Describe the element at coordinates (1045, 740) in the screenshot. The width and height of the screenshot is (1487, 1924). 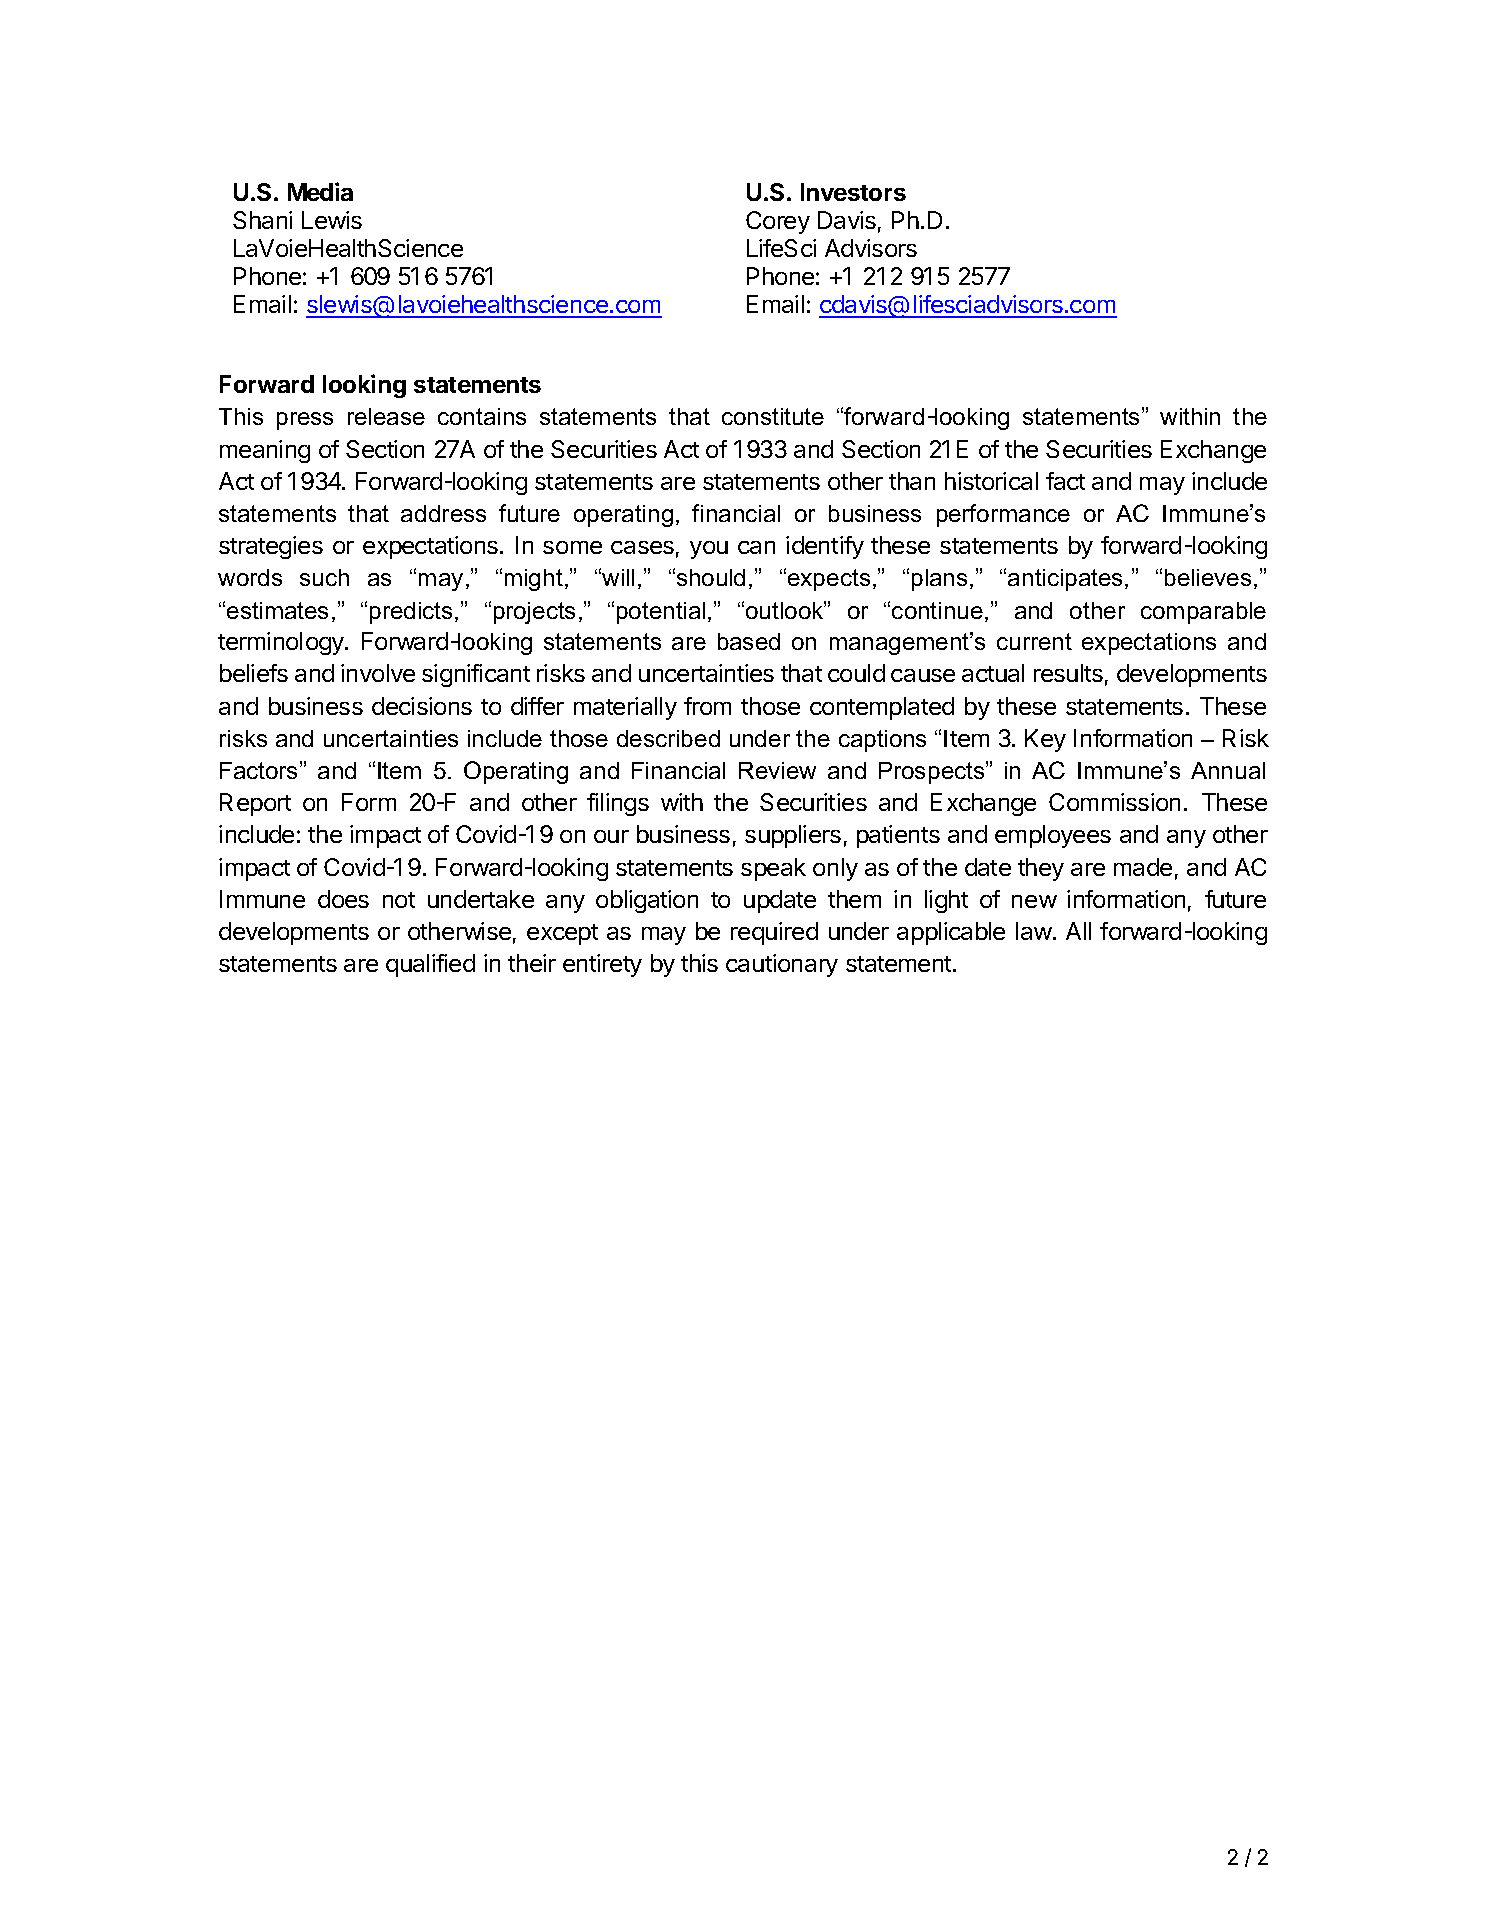
I see `Key` at that location.
